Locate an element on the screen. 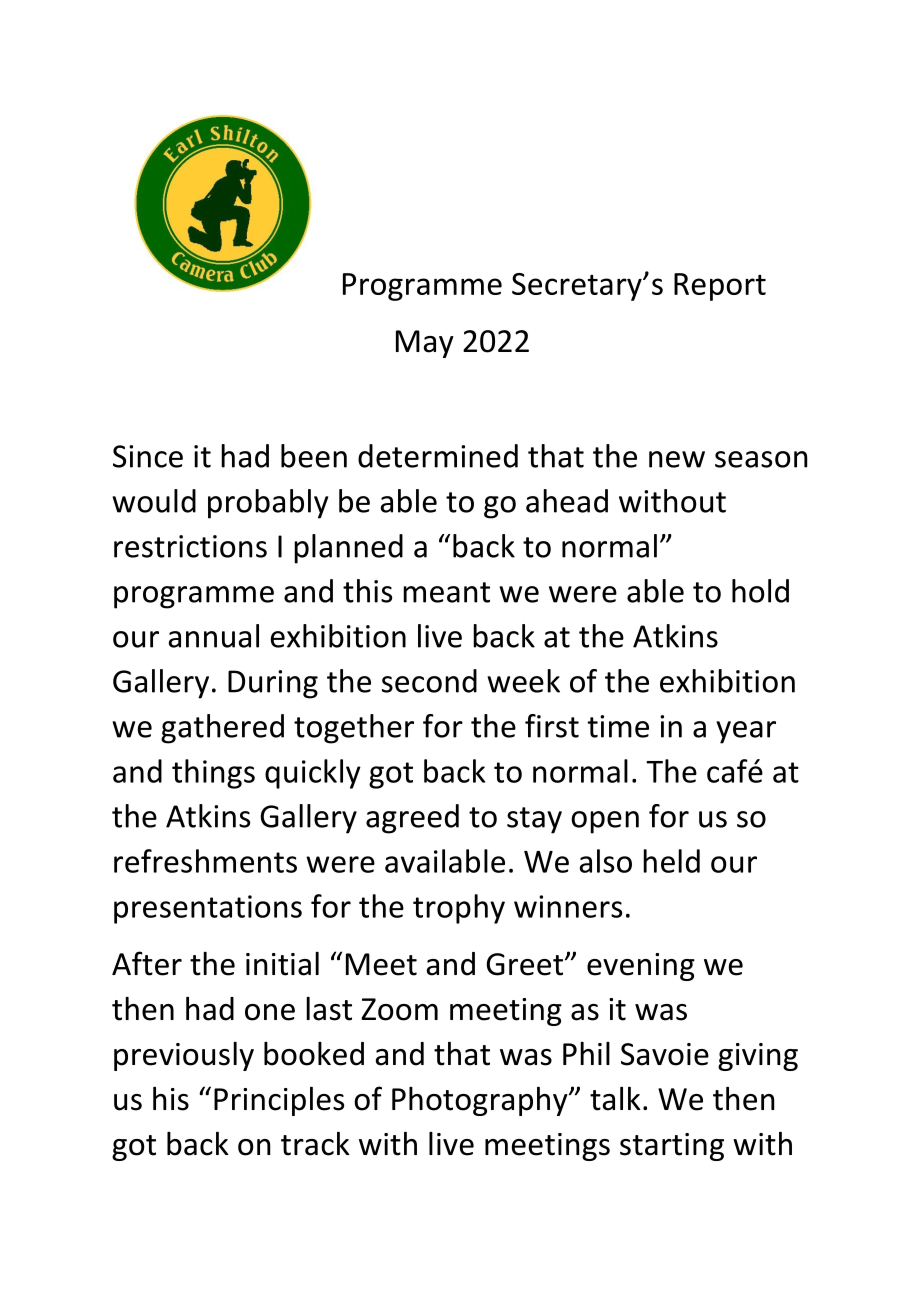 The height and width of the screenshot is (1308, 924). Report is located at coordinates (720, 287).
